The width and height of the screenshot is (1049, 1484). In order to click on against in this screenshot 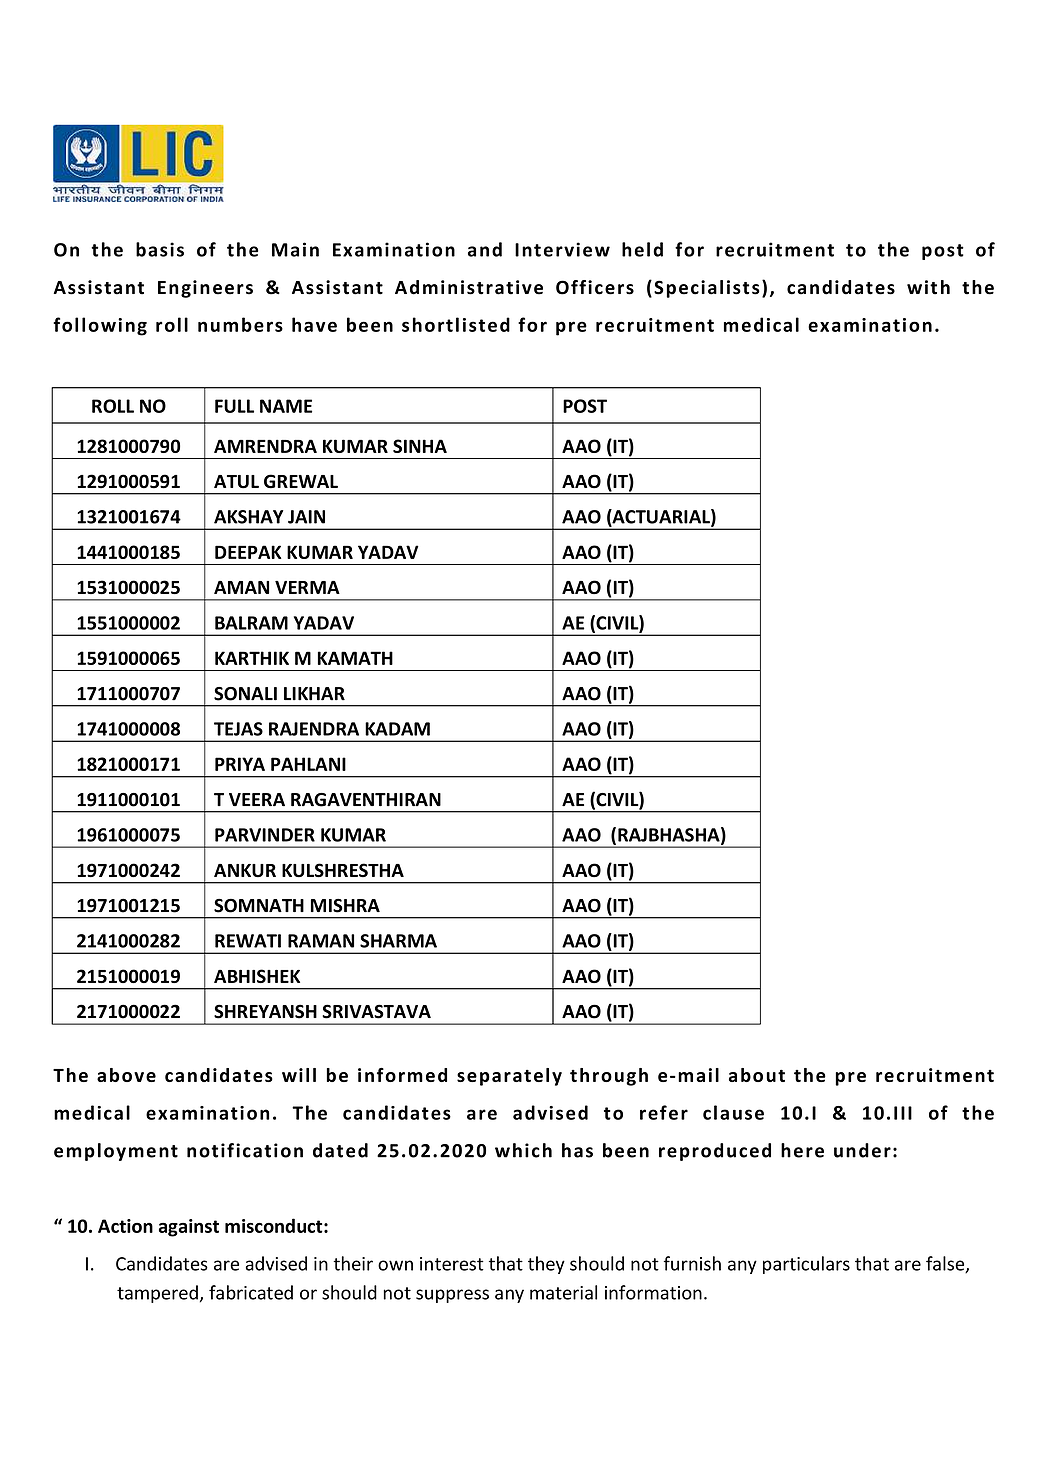, I will do `click(189, 1228)`.
